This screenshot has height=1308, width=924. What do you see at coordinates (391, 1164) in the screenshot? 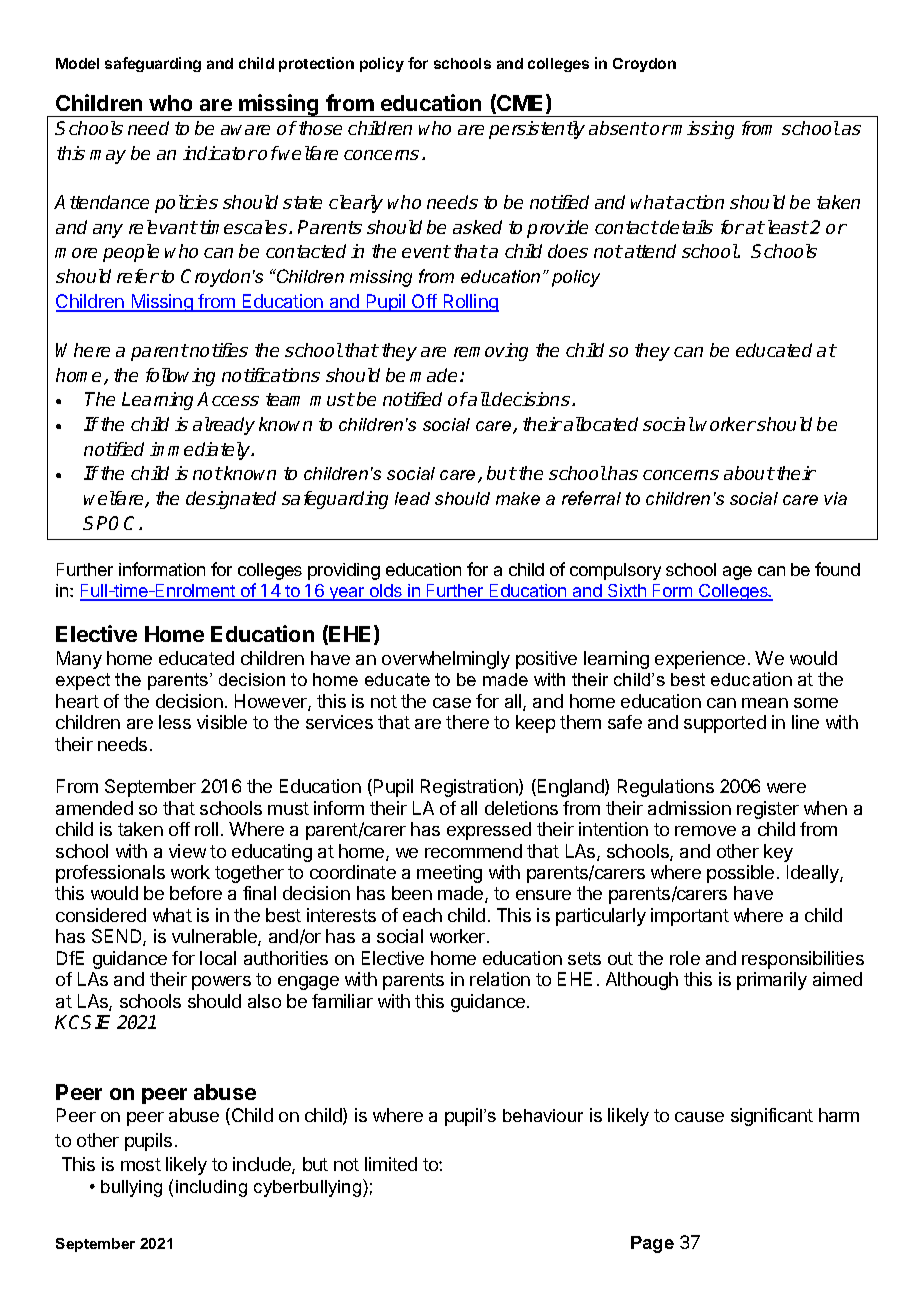
I see `limited` at bounding box center [391, 1164].
